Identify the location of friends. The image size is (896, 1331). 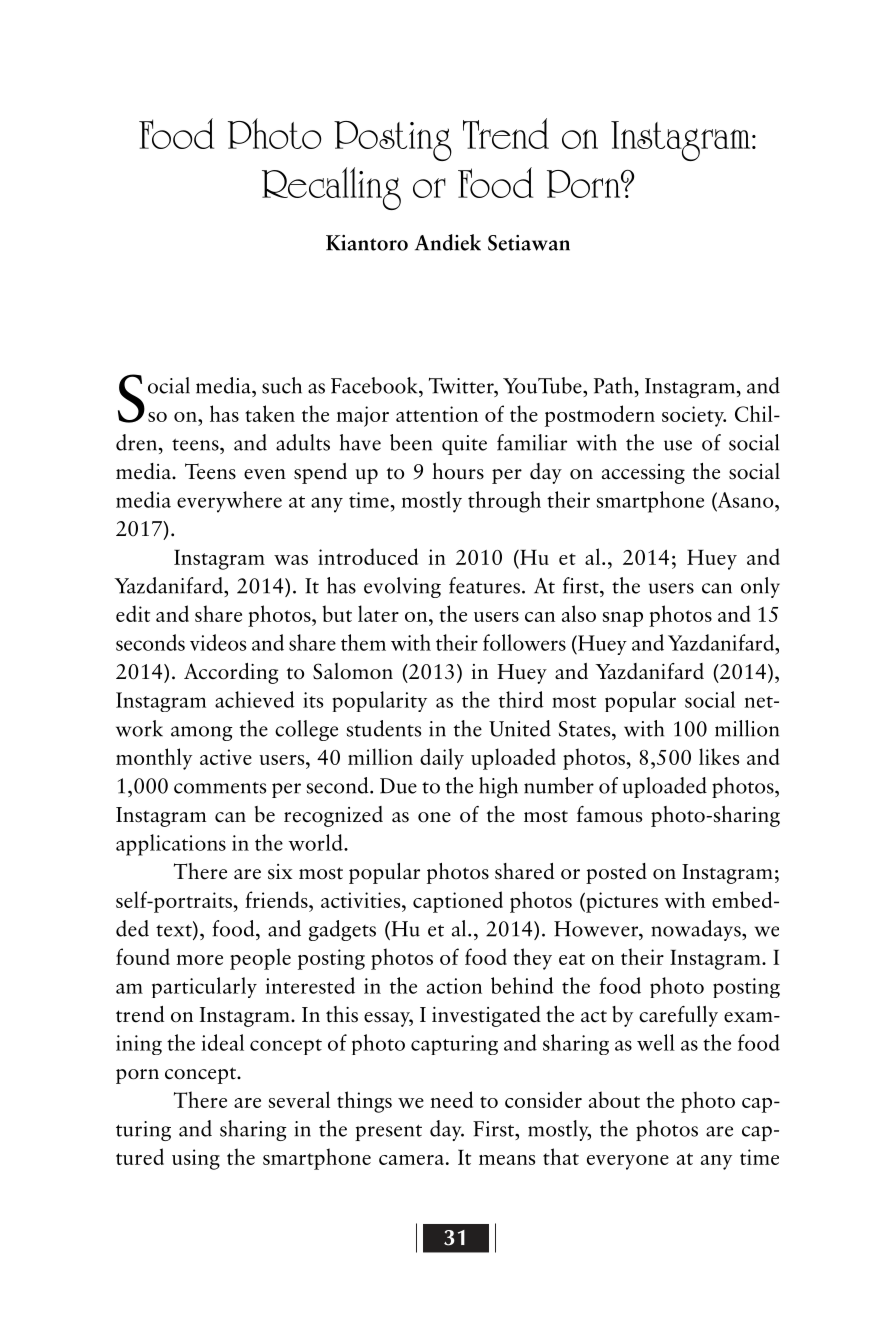
(277, 899).
